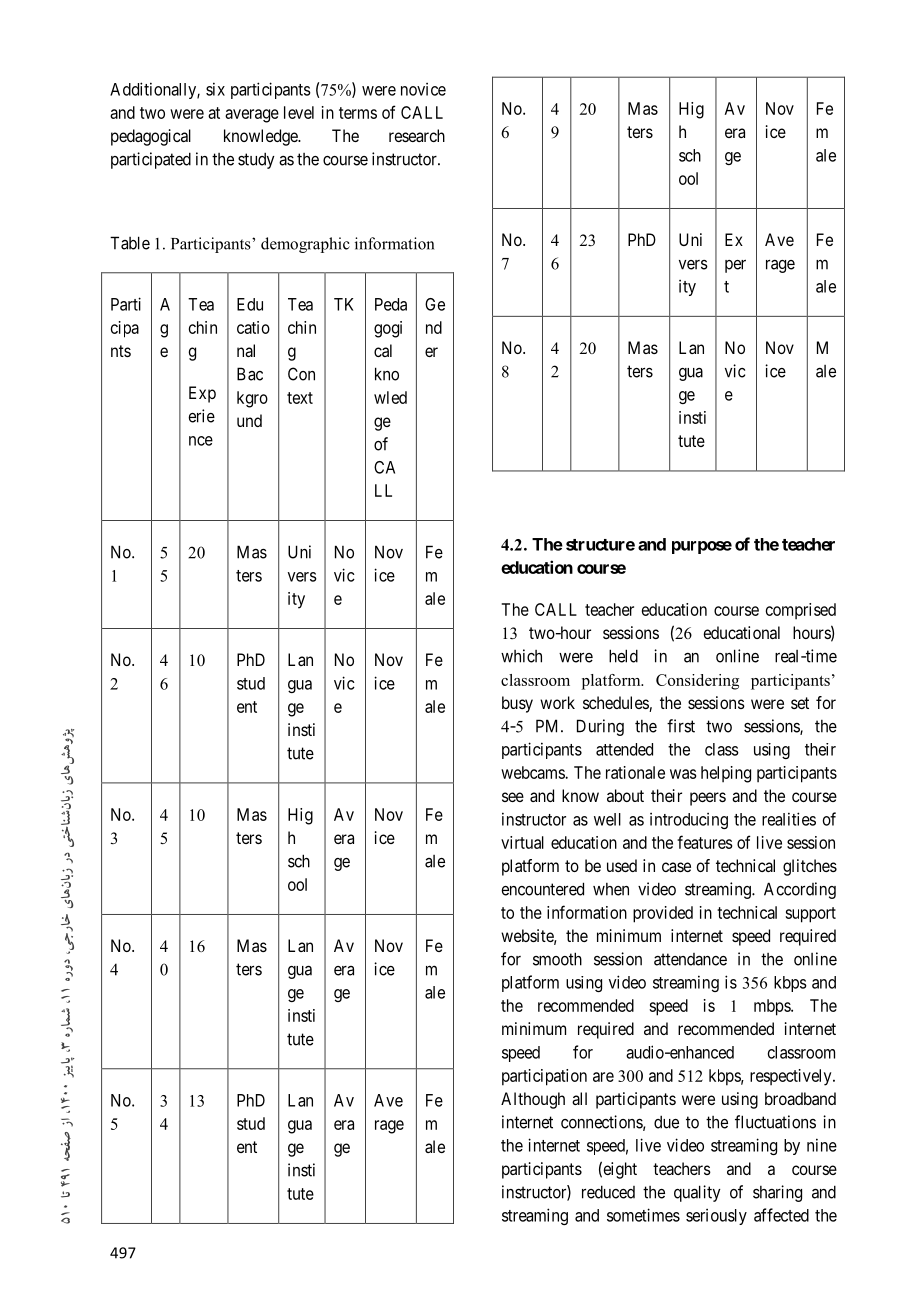  I want to click on six, so click(215, 89).
